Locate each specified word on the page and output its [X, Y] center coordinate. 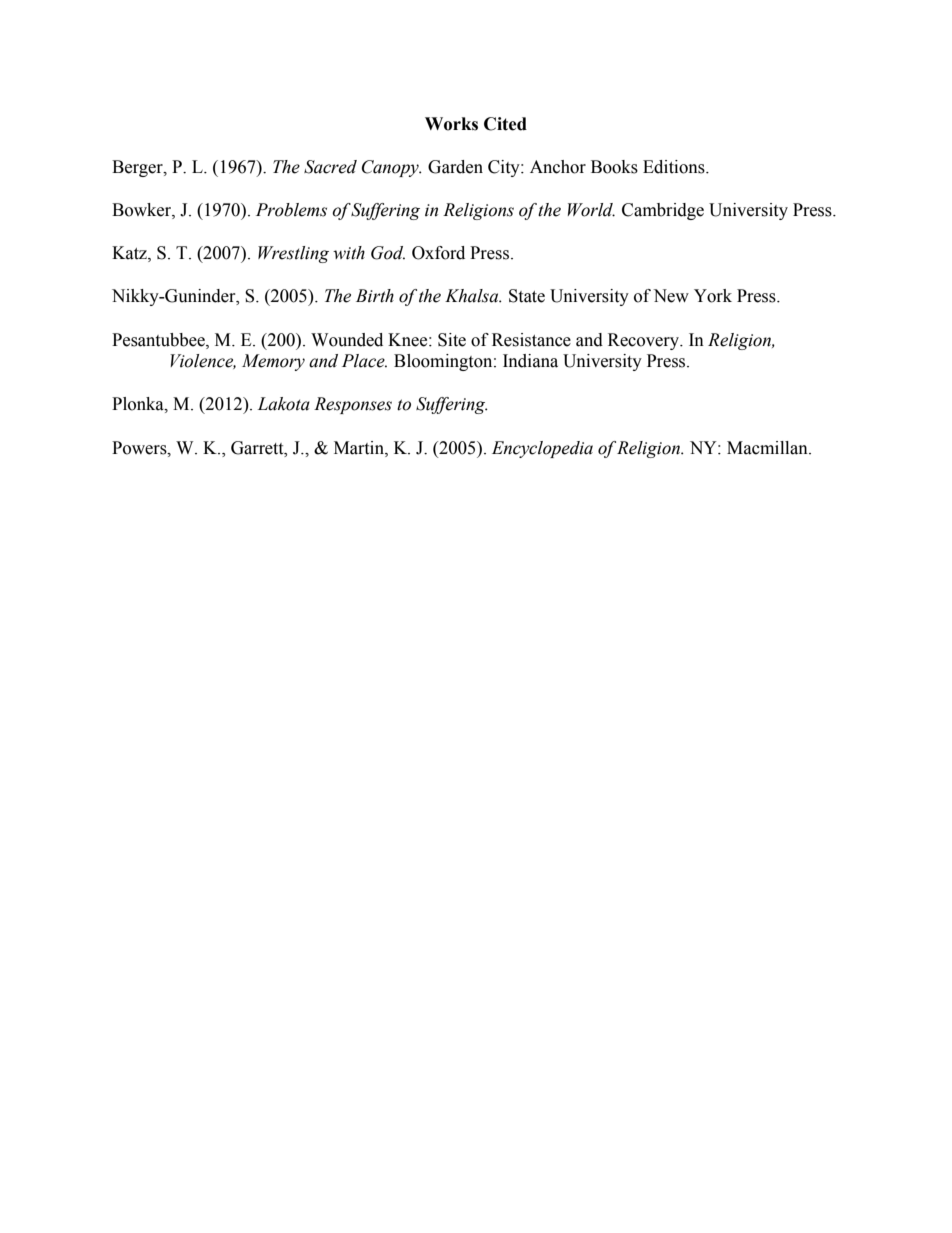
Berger [138, 168]
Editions [675, 167]
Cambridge [663, 211]
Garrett [258, 448]
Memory [273, 362]
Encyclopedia [542, 449]
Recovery [644, 341]
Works [451, 124]
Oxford [438, 253]
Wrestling [293, 254]
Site [452, 340]
